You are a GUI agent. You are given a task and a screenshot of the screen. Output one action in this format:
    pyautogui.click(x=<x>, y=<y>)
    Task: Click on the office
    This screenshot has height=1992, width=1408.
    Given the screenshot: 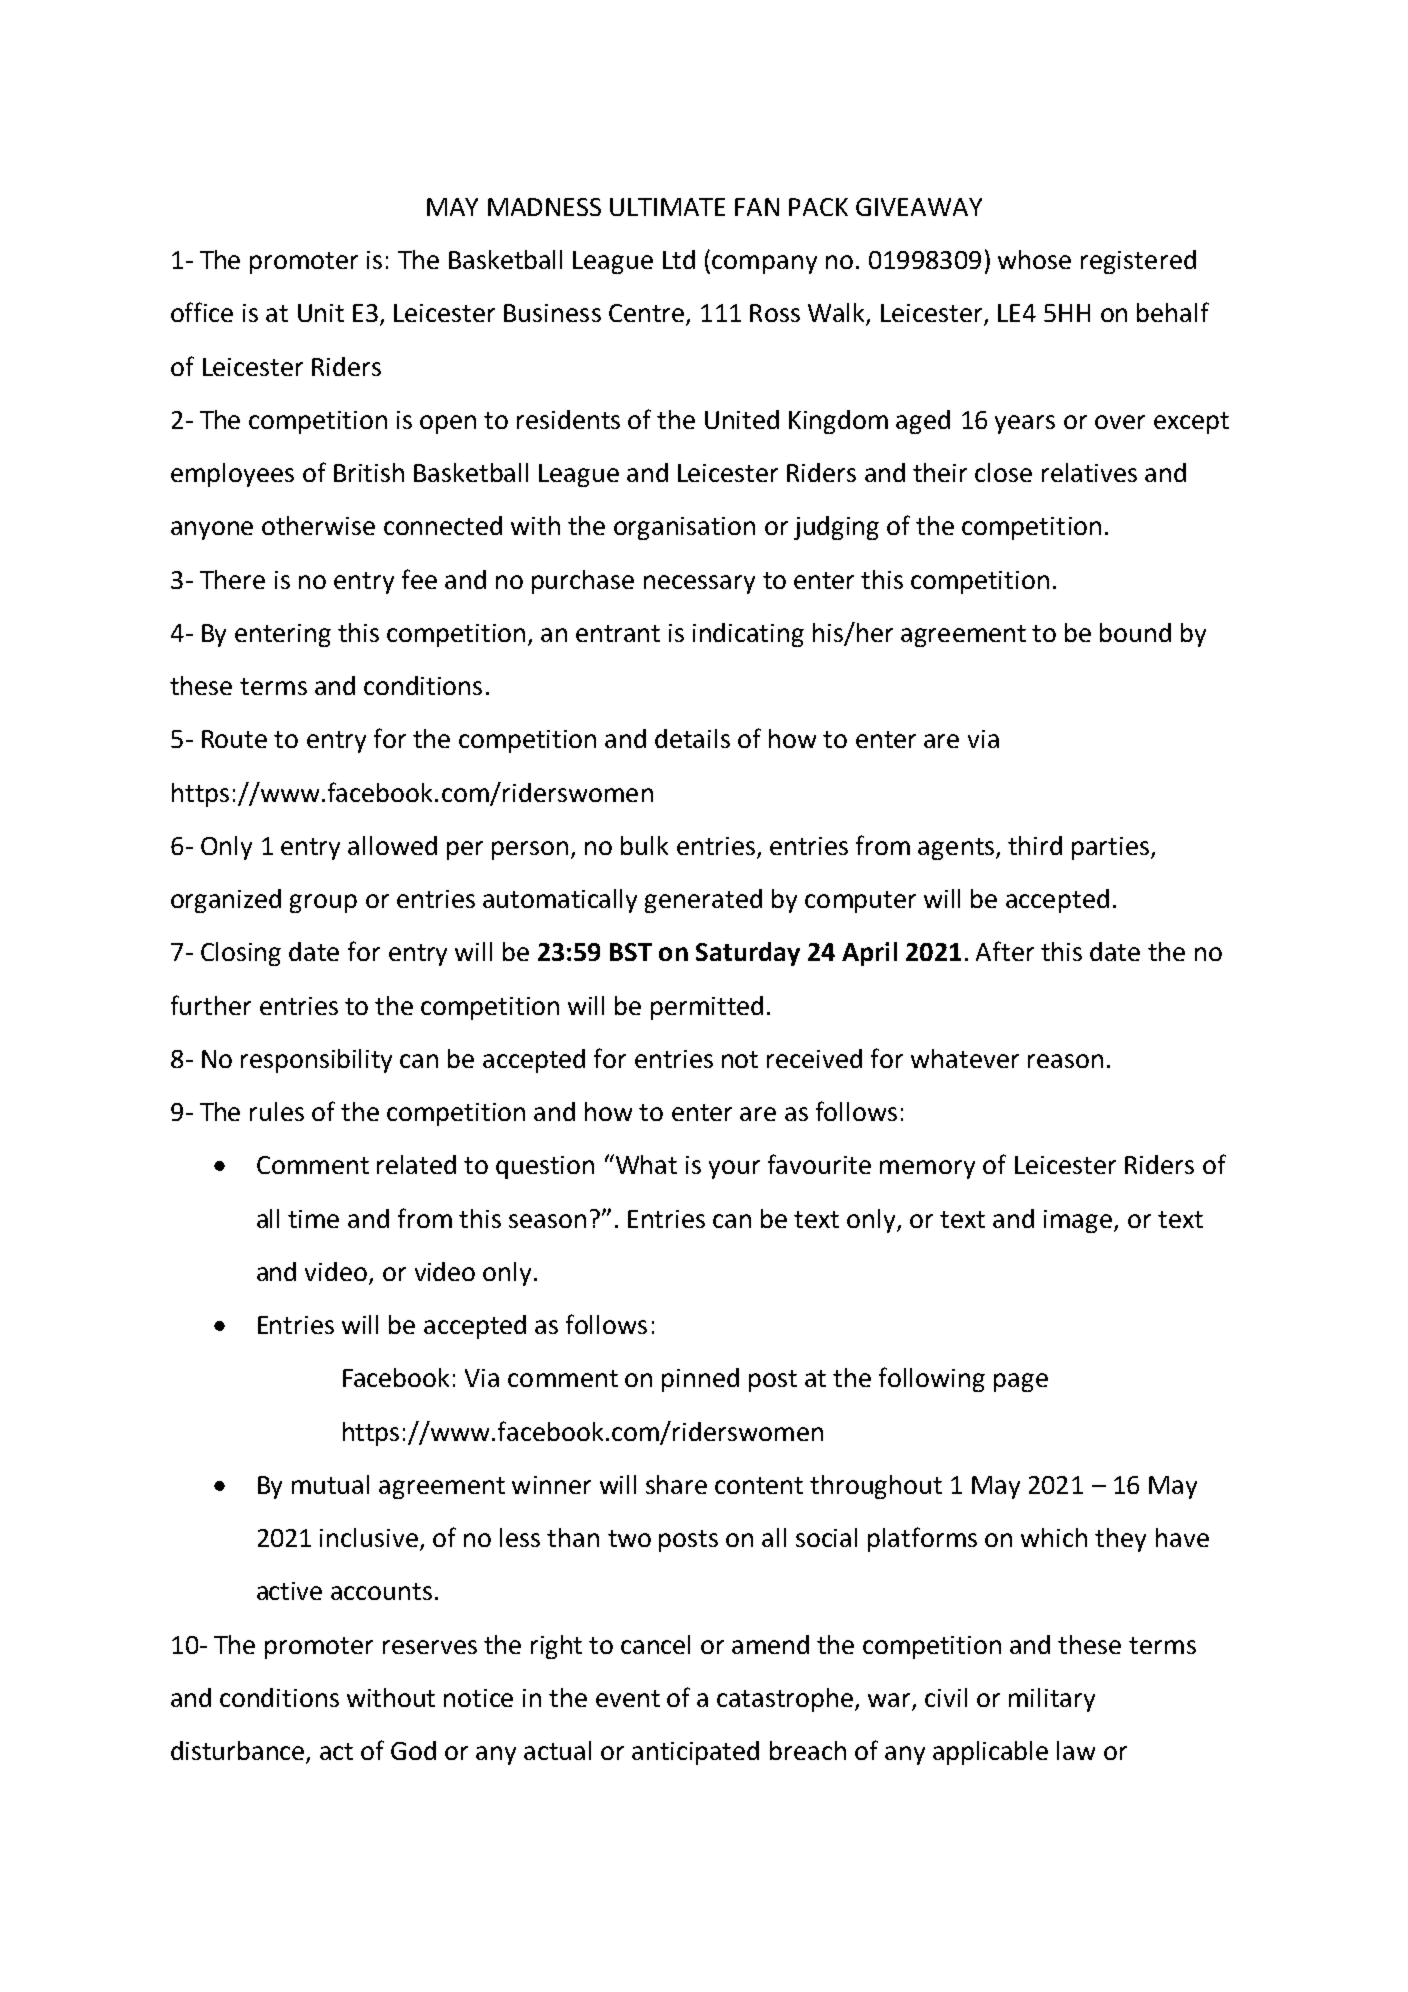 What is the action you would take?
    pyautogui.click(x=202, y=312)
